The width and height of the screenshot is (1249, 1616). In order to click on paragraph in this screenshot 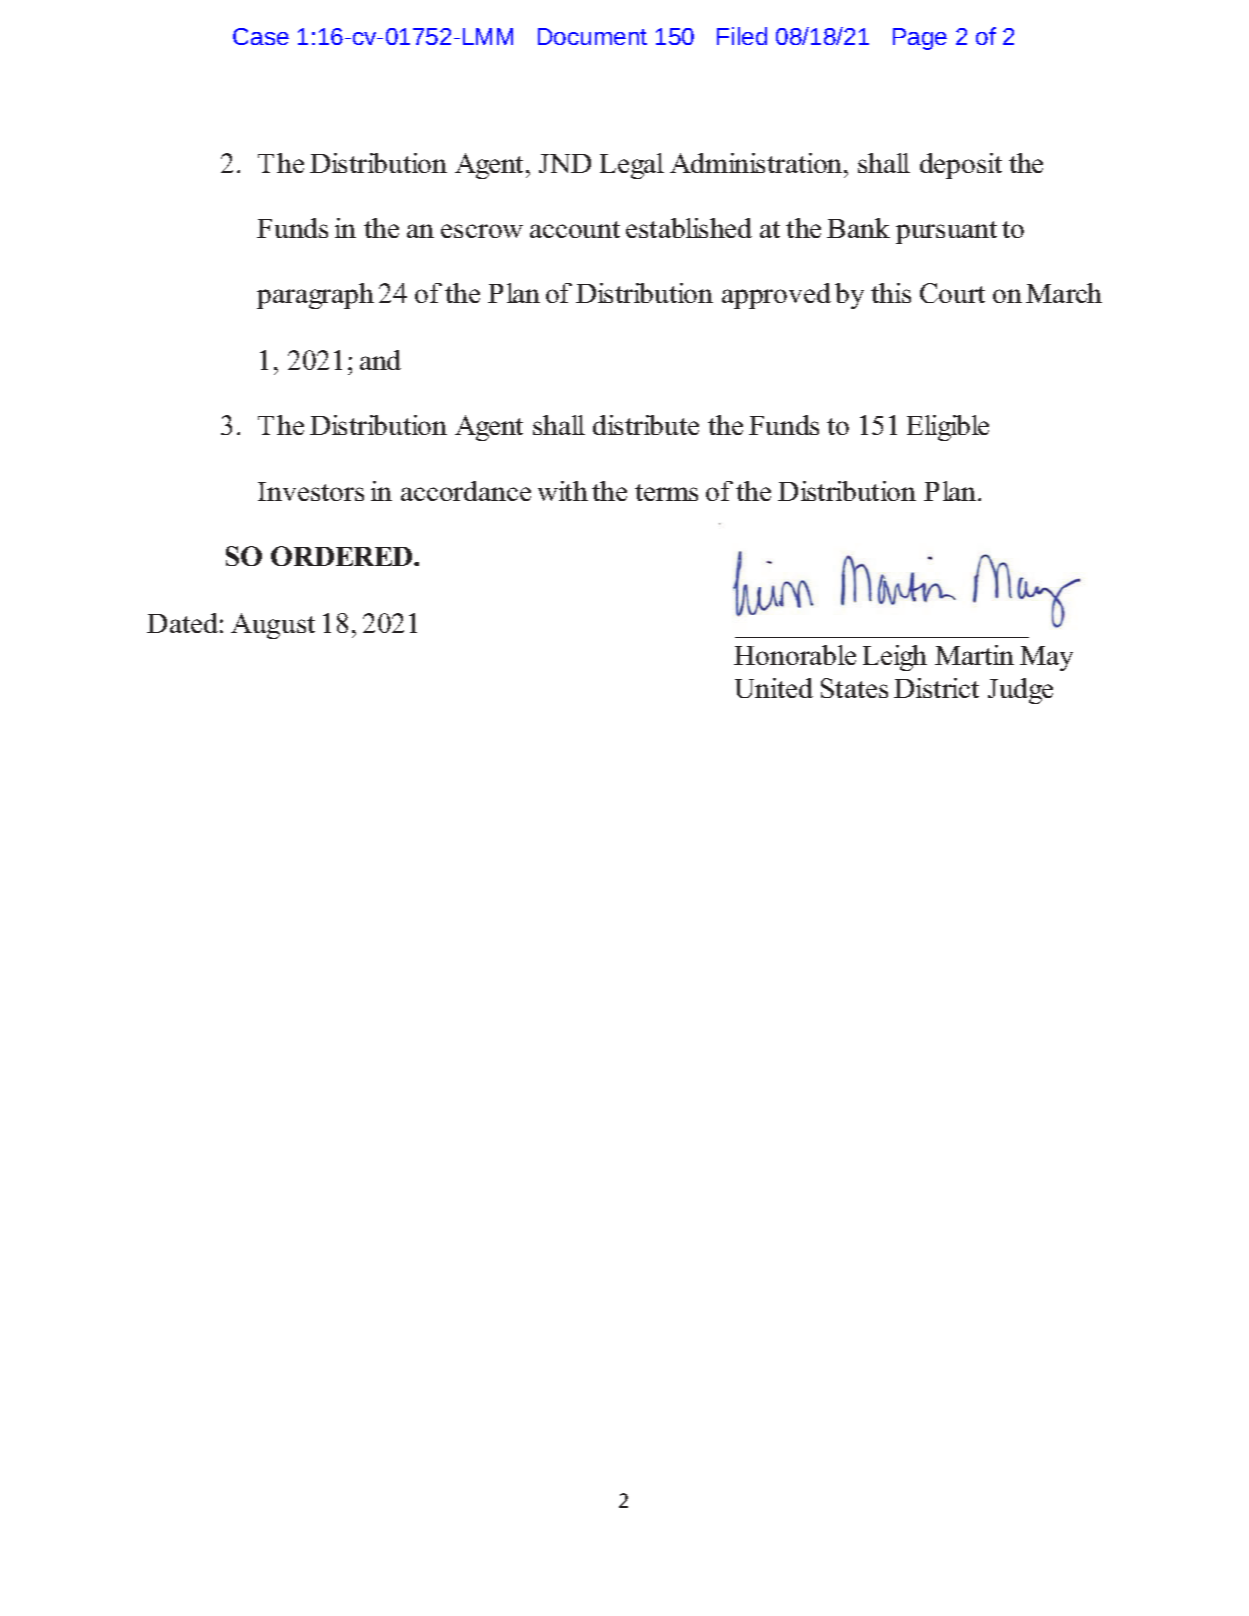, I will do `click(315, 296)`.
